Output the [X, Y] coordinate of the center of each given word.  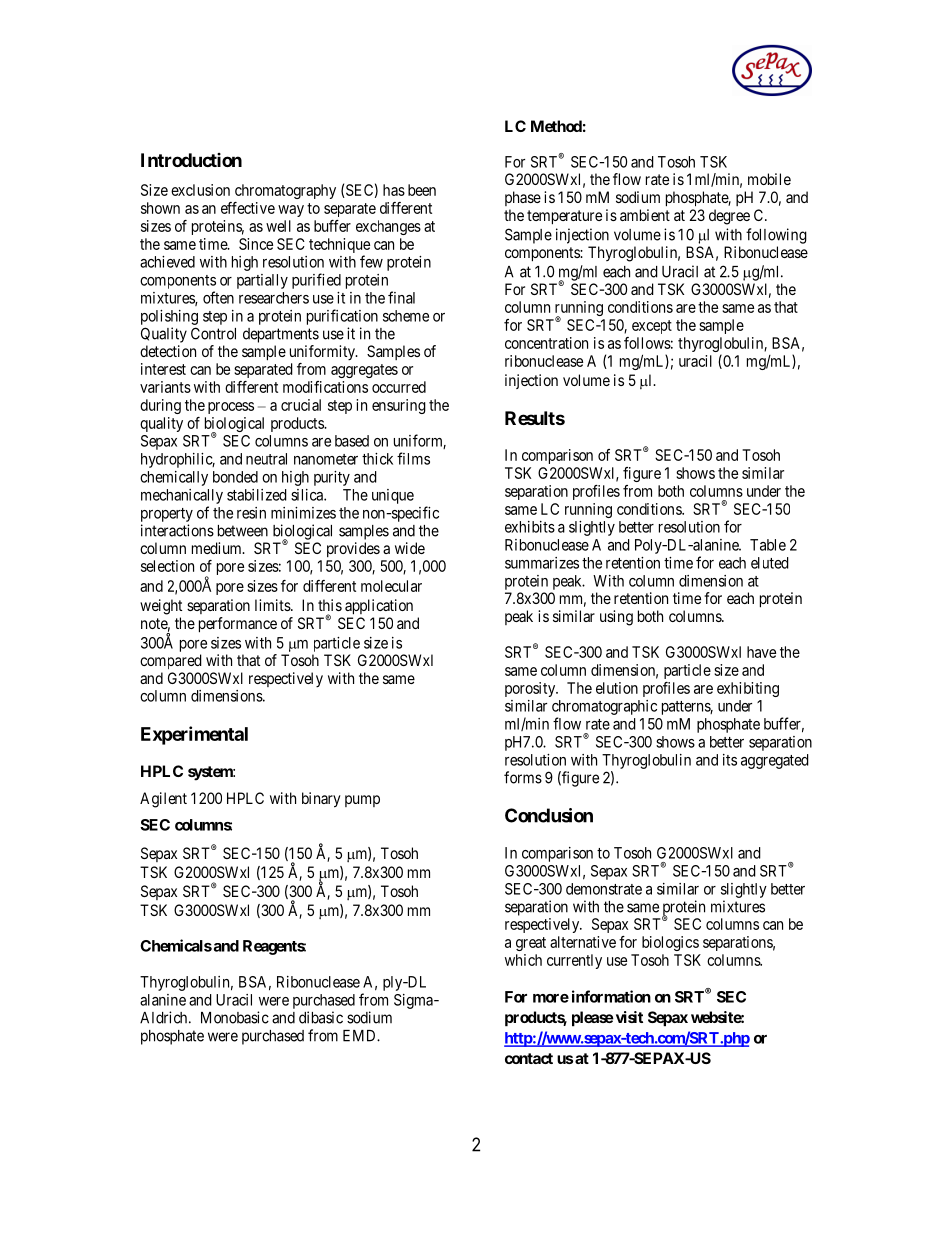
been [422, 190]
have [761, 652]
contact [529, 1058]
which [523, 960]
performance [238, 625]
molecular [391, 586]
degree [729, 217]
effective [248, 208]
